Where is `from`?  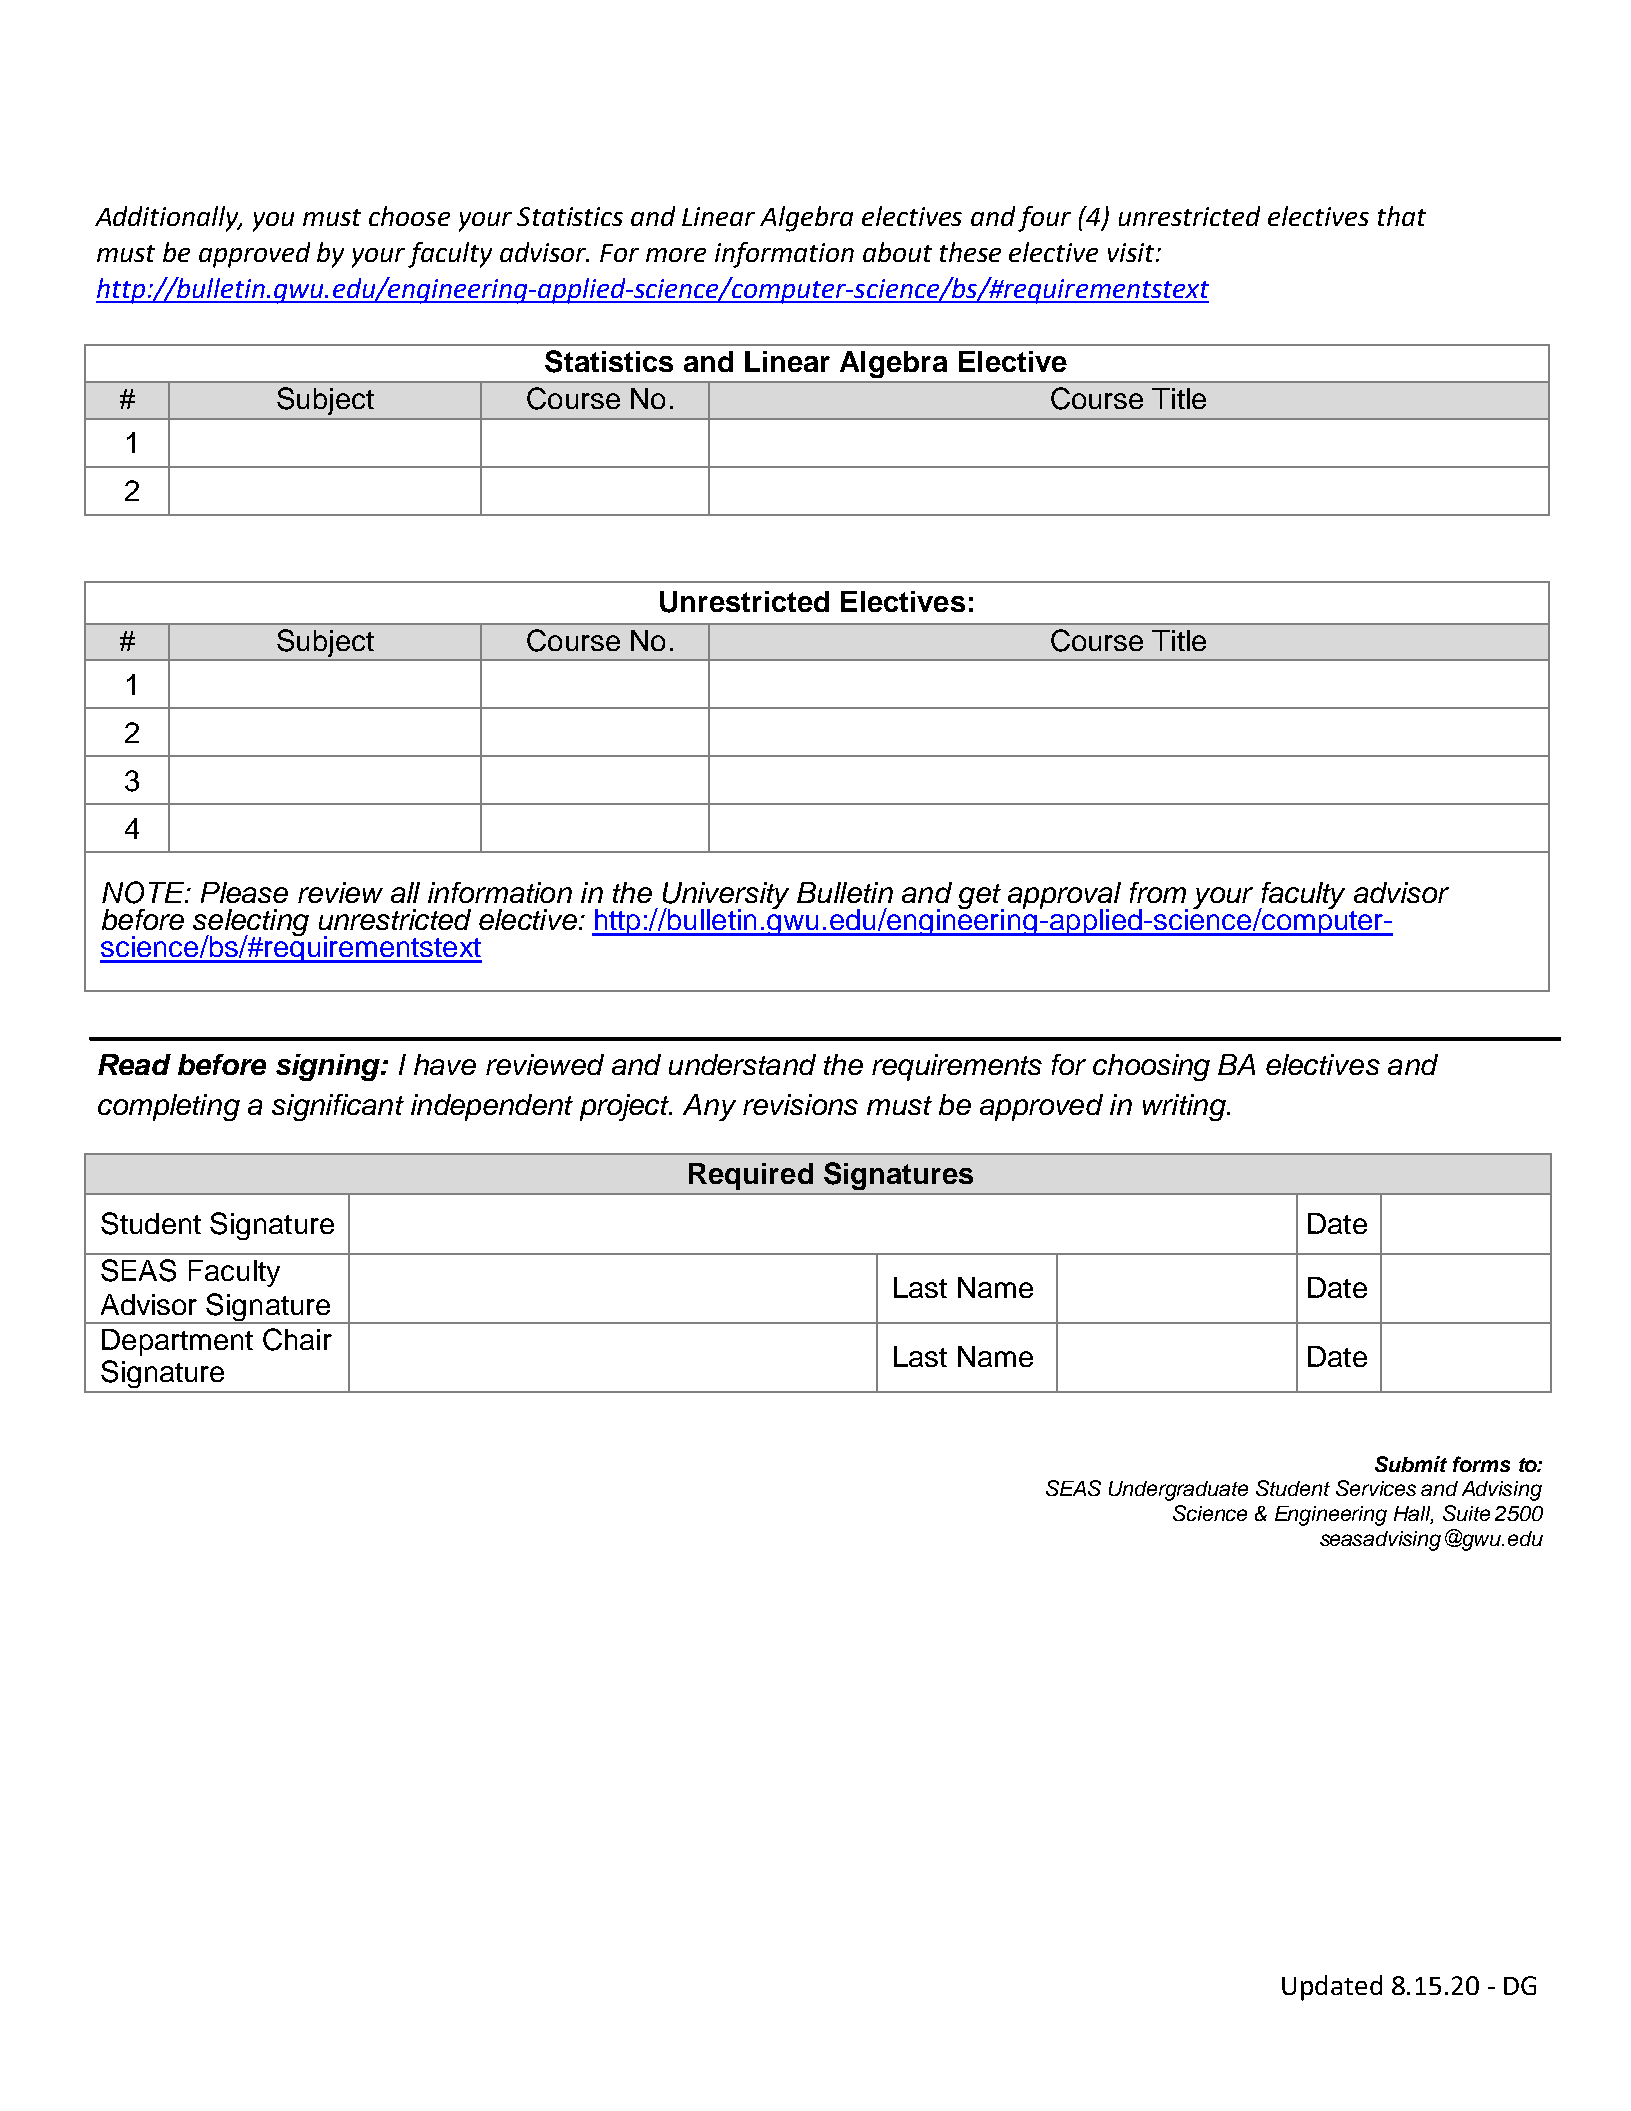 from is located at coordinates (1158, 892).
